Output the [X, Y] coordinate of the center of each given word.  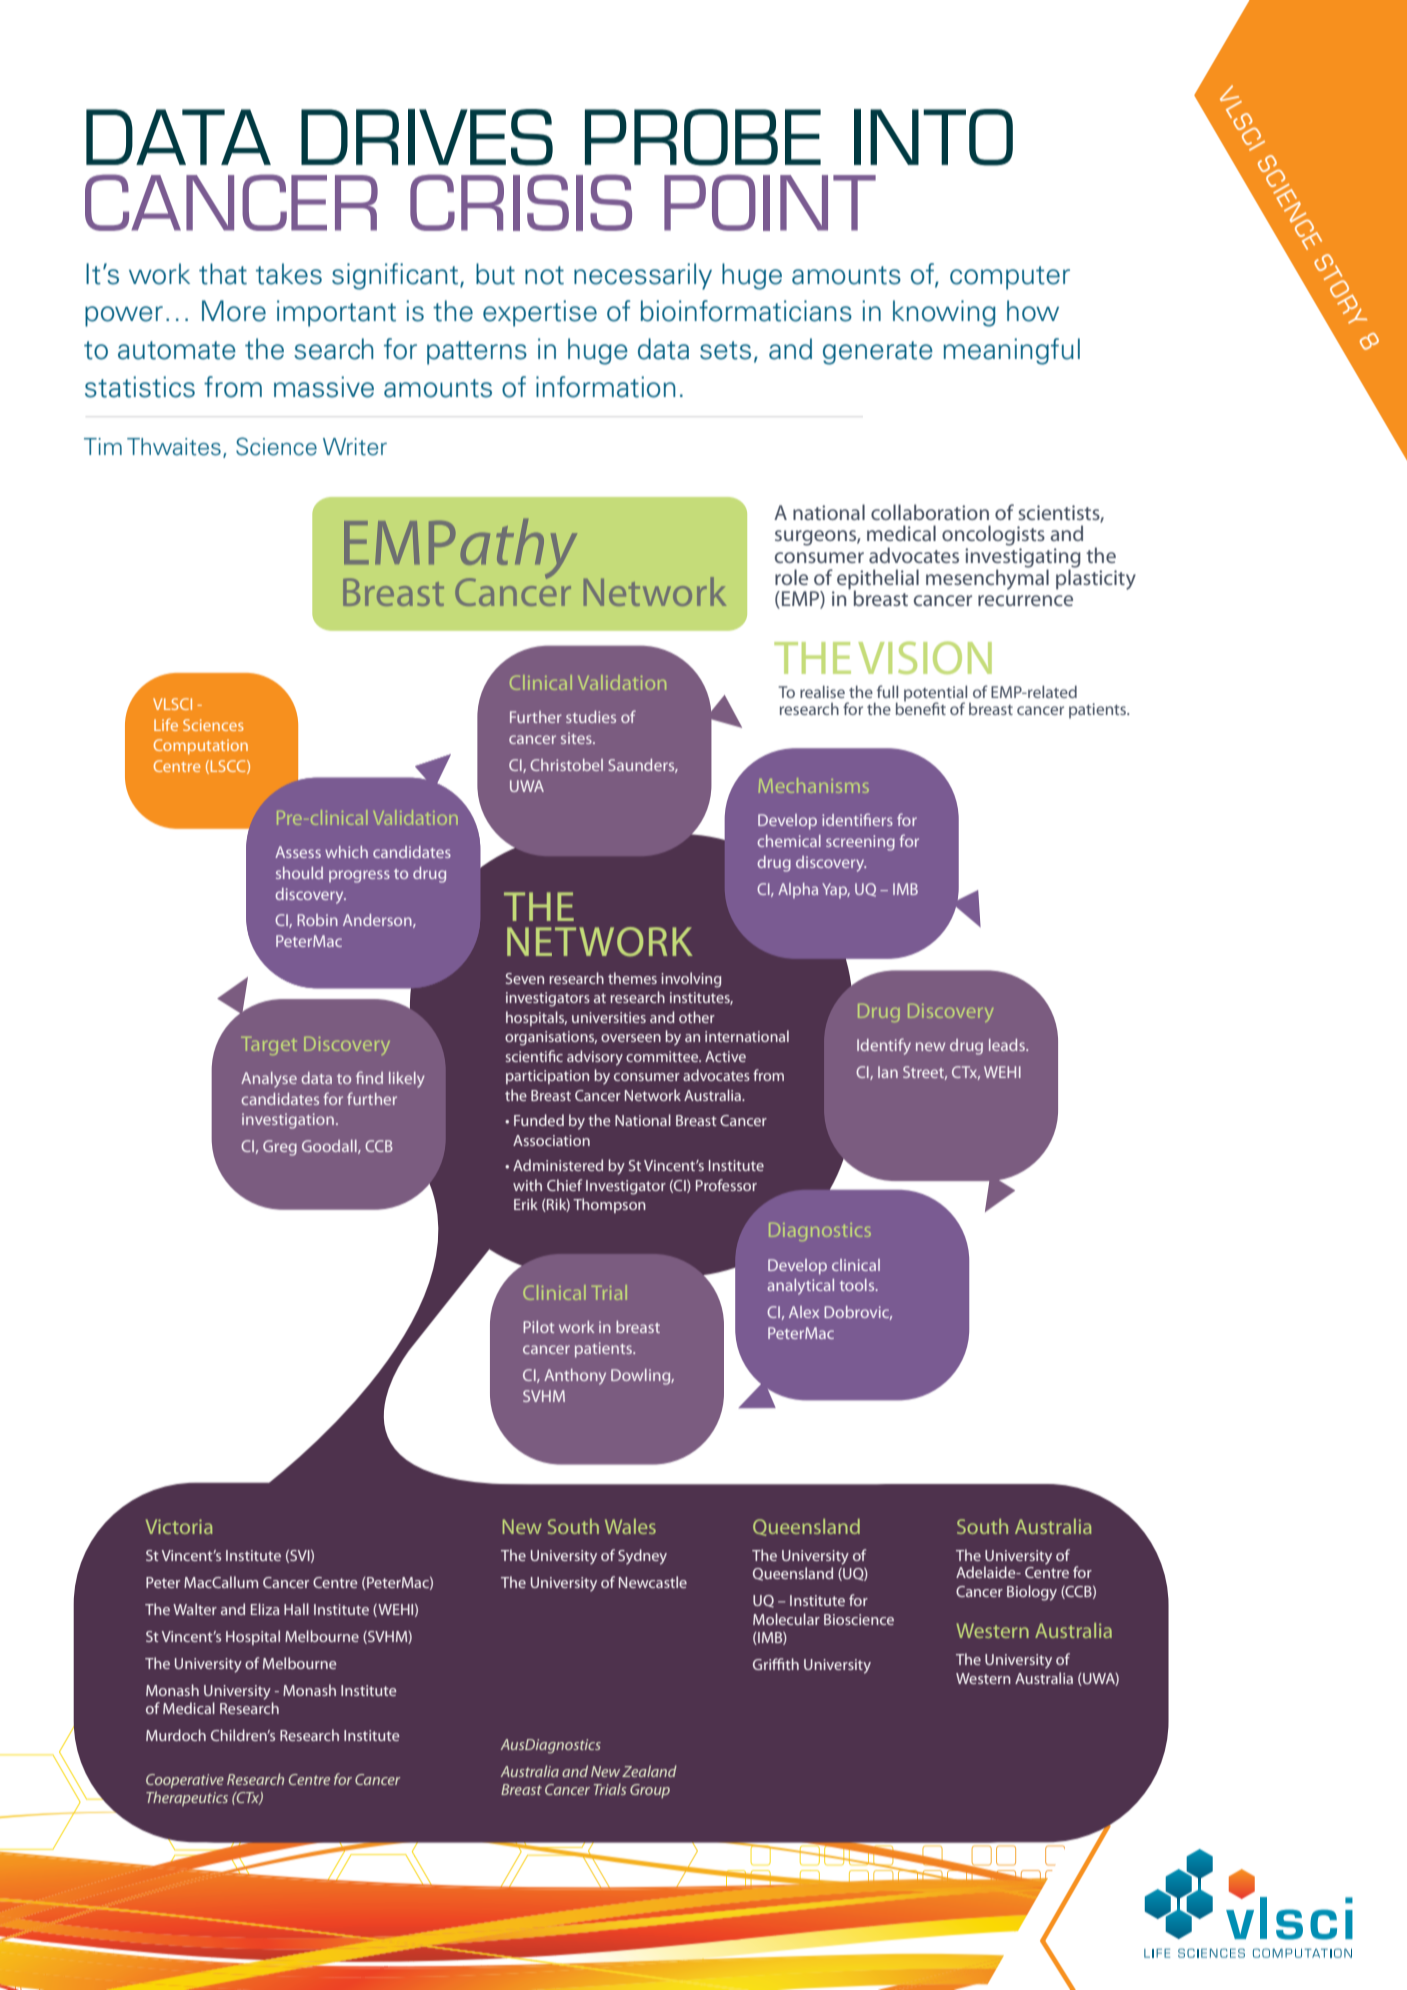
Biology [1032, 1593]
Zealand [649, 1771]
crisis [521, 202]
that [223, 274]
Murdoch [176, 1735]
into [933, 137]
